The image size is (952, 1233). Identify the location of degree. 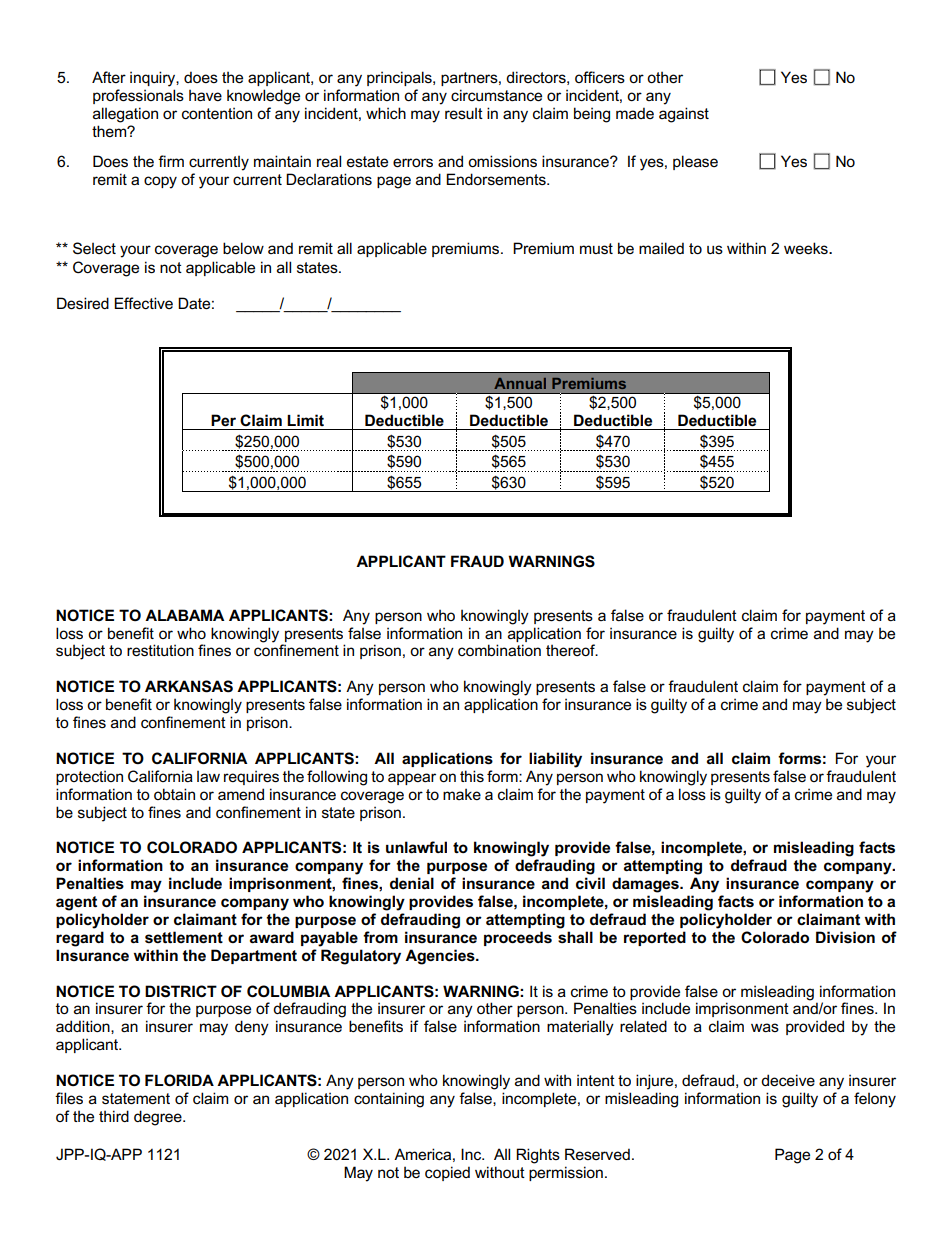
(159, 1118).
